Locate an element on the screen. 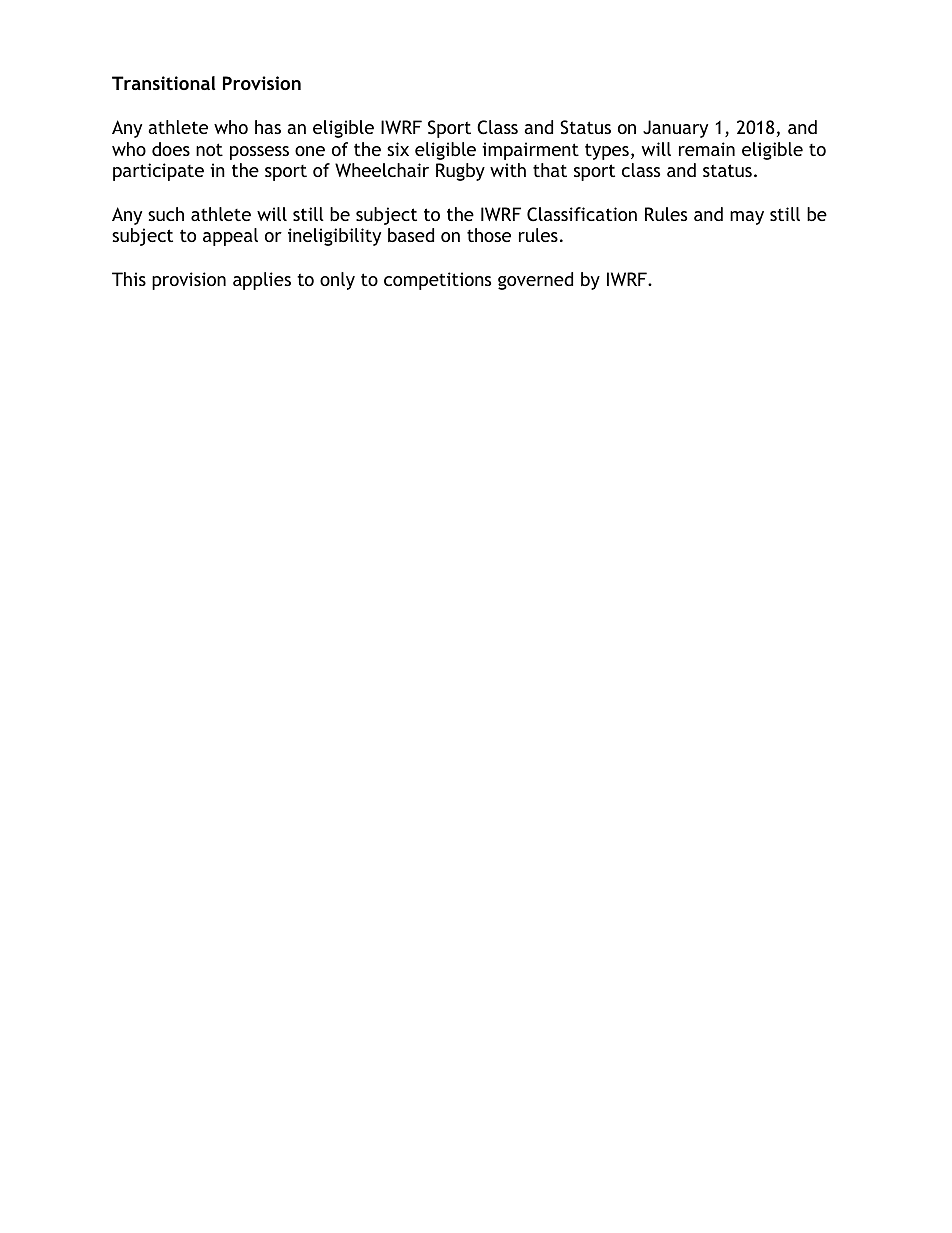 This screenshot has height=1233, width=952. competitions is located at coordinates (437, 281).
